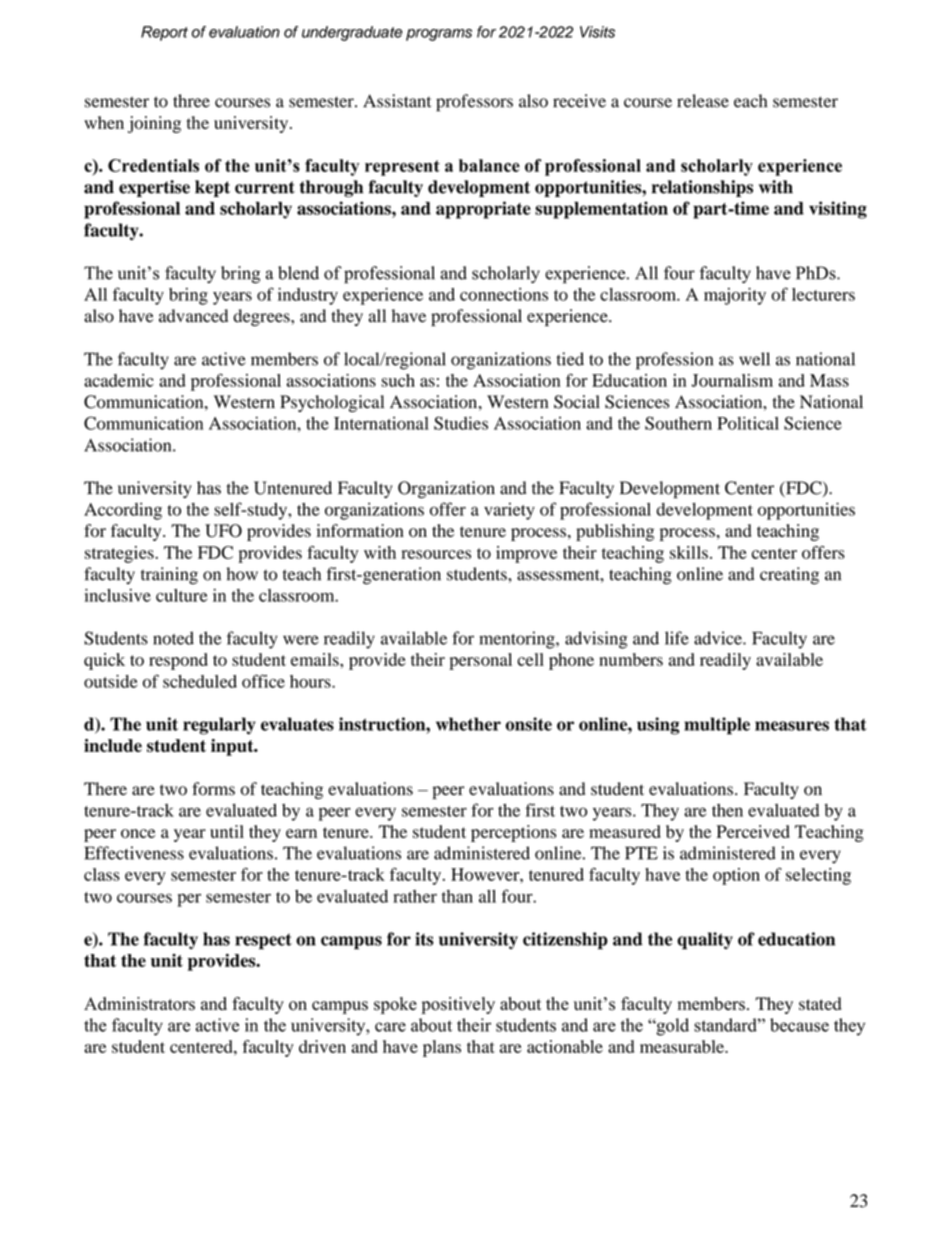  Describe the element at coordinates (719, 638) in the document. I see `advice` at that location.
